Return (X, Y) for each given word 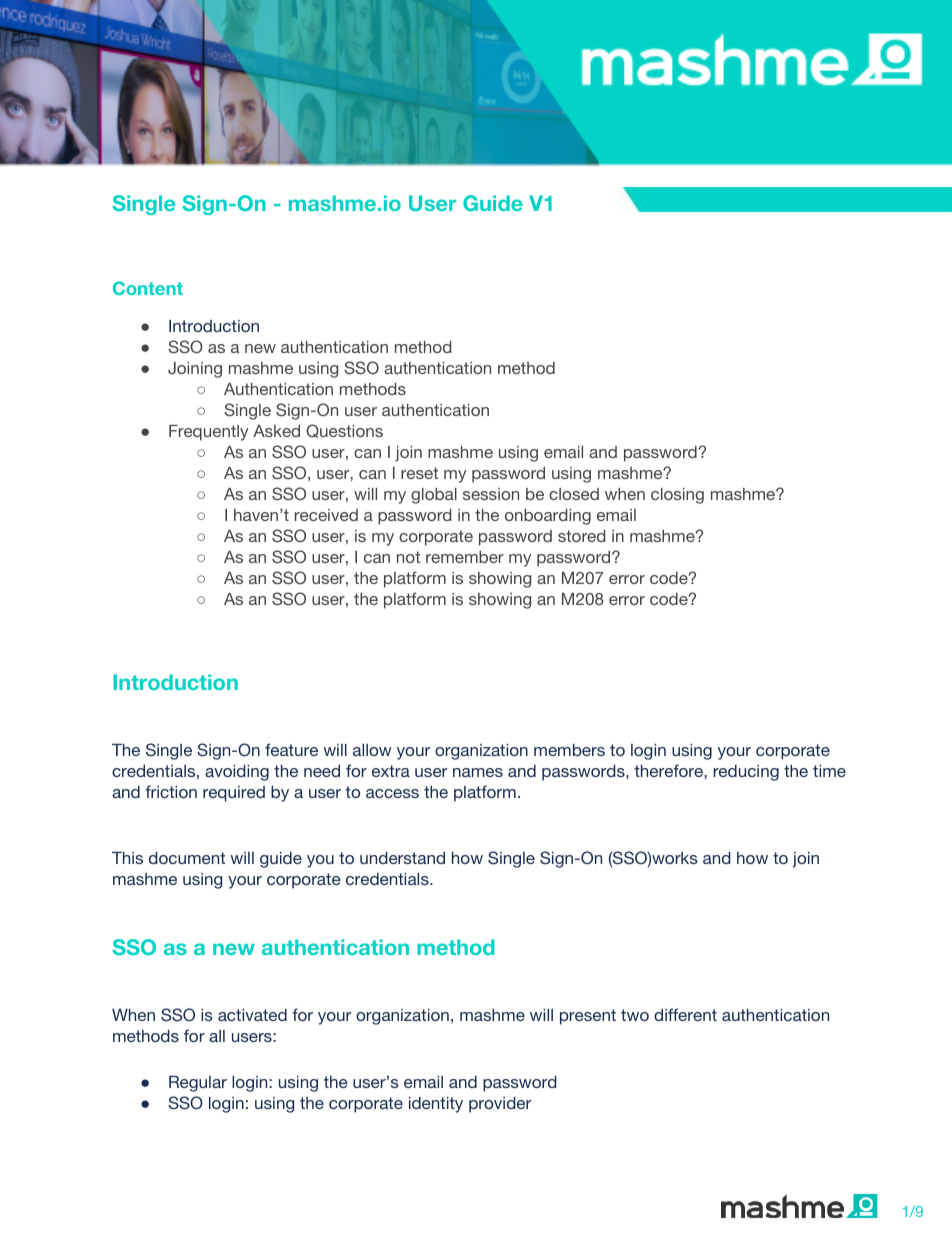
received (326, 515)
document (187, 858)
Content (148, 288)
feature (291, 749)
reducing (746, 773)
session (491, 494)
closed (574, 494)
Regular (198, 1084)
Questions (344, 431)
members (569, 750)
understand (402, 858)
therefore (669, 770)
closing (677, 496)
